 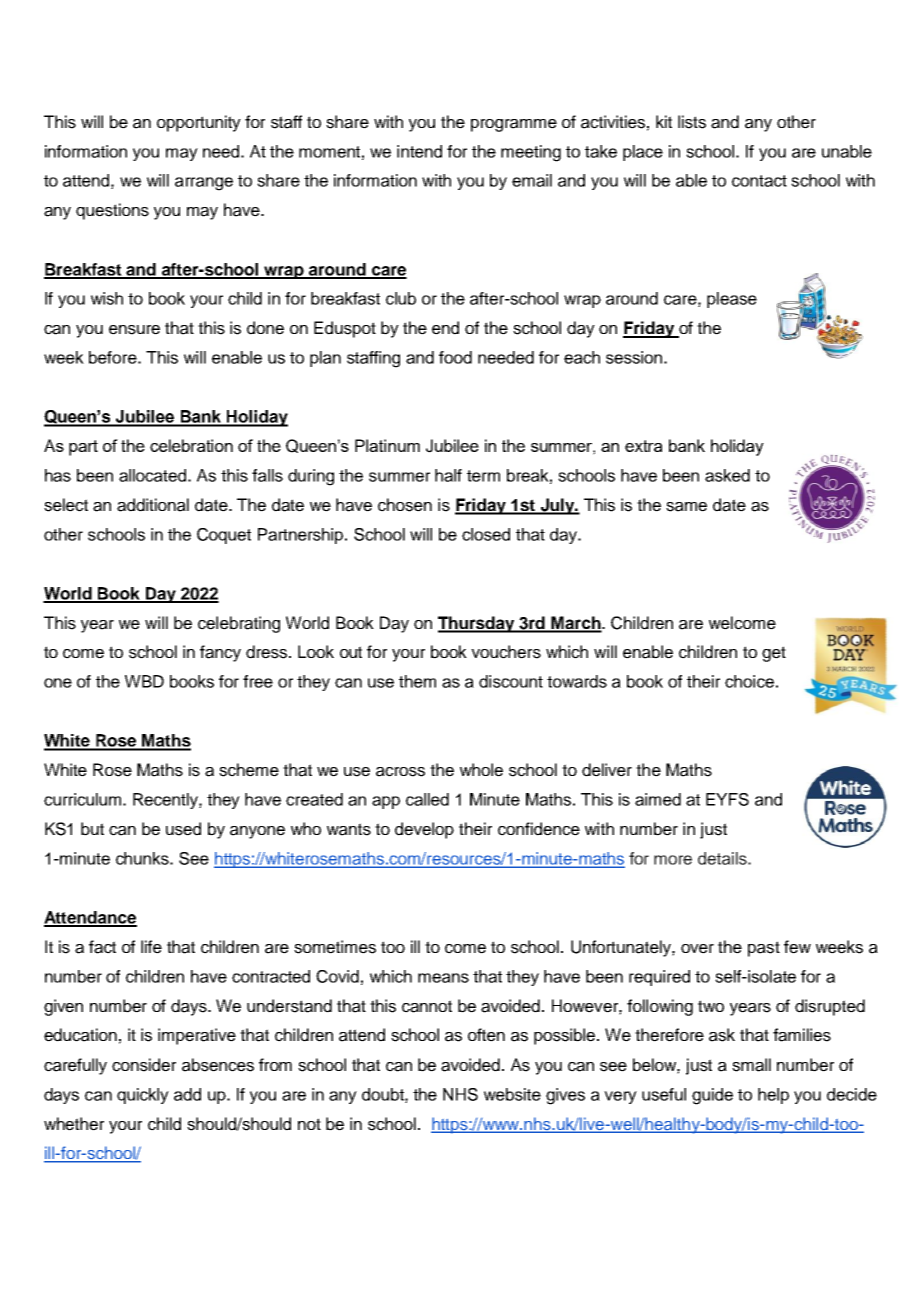 I want to click on quickly, so click(x=143, y=1096).
